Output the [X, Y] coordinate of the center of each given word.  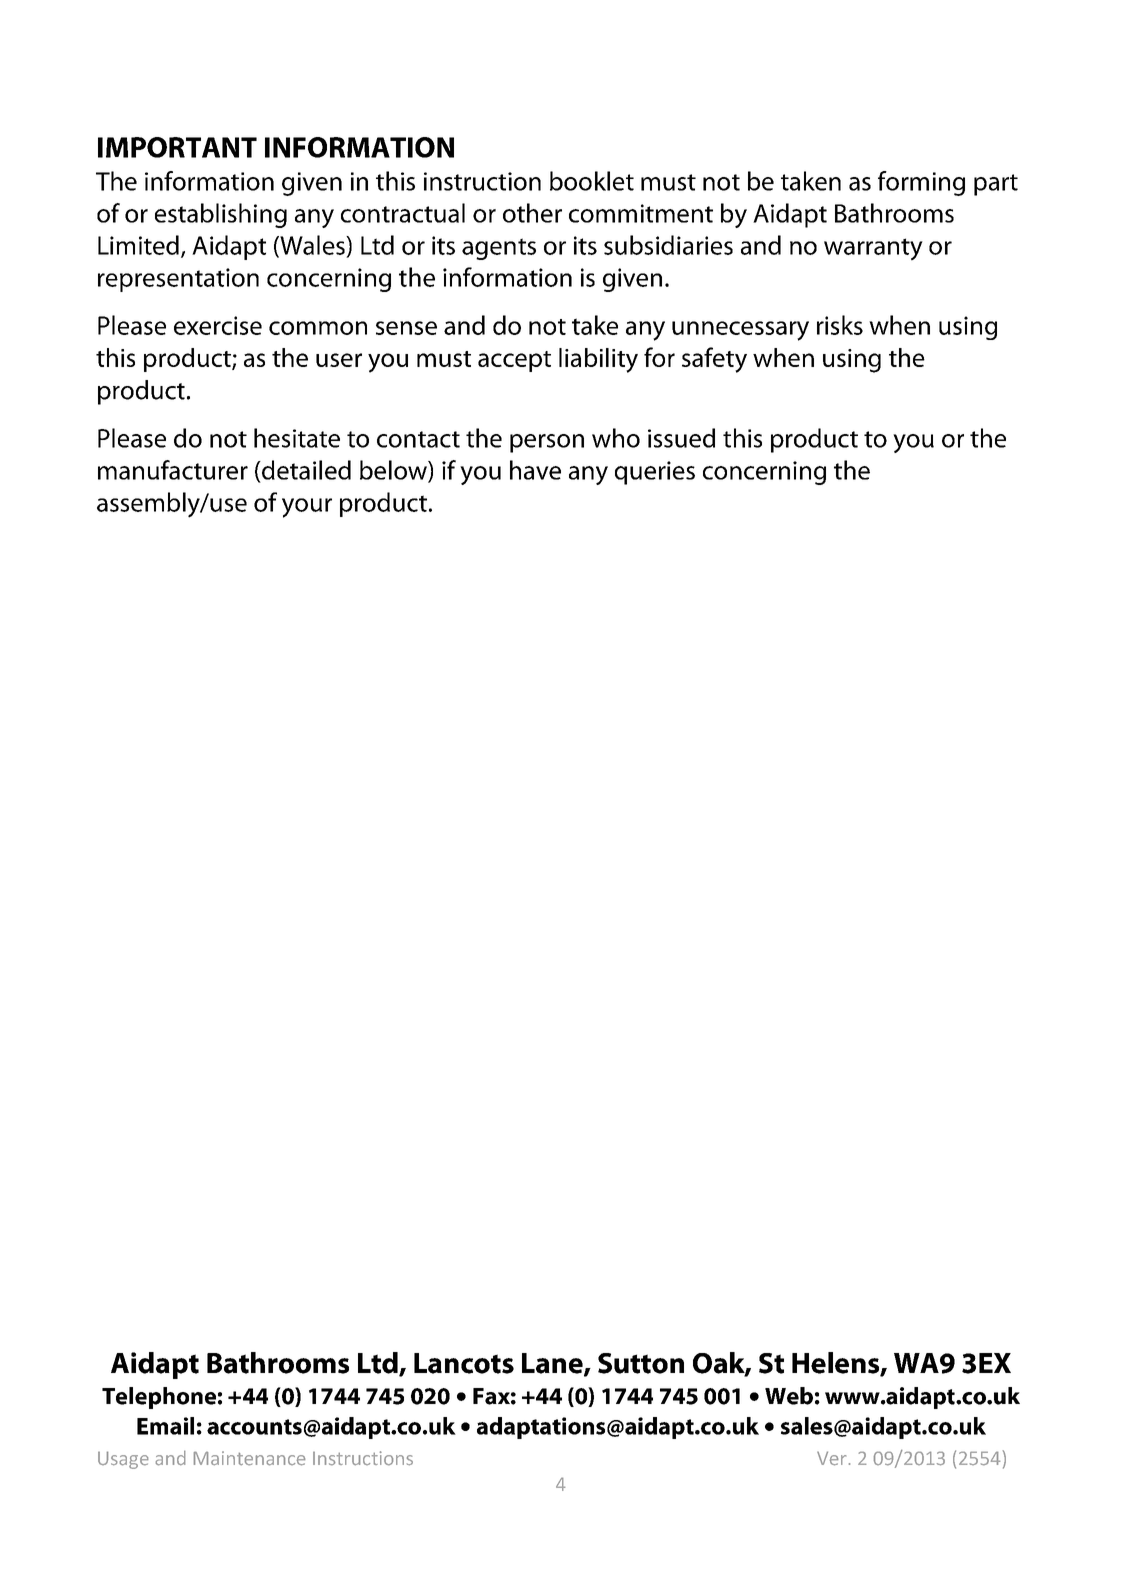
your [307, 508]
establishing [221, 215]
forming [921, 183]
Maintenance [250, 1458]
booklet [592, 181]
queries [655, 473]
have [535, 470]
